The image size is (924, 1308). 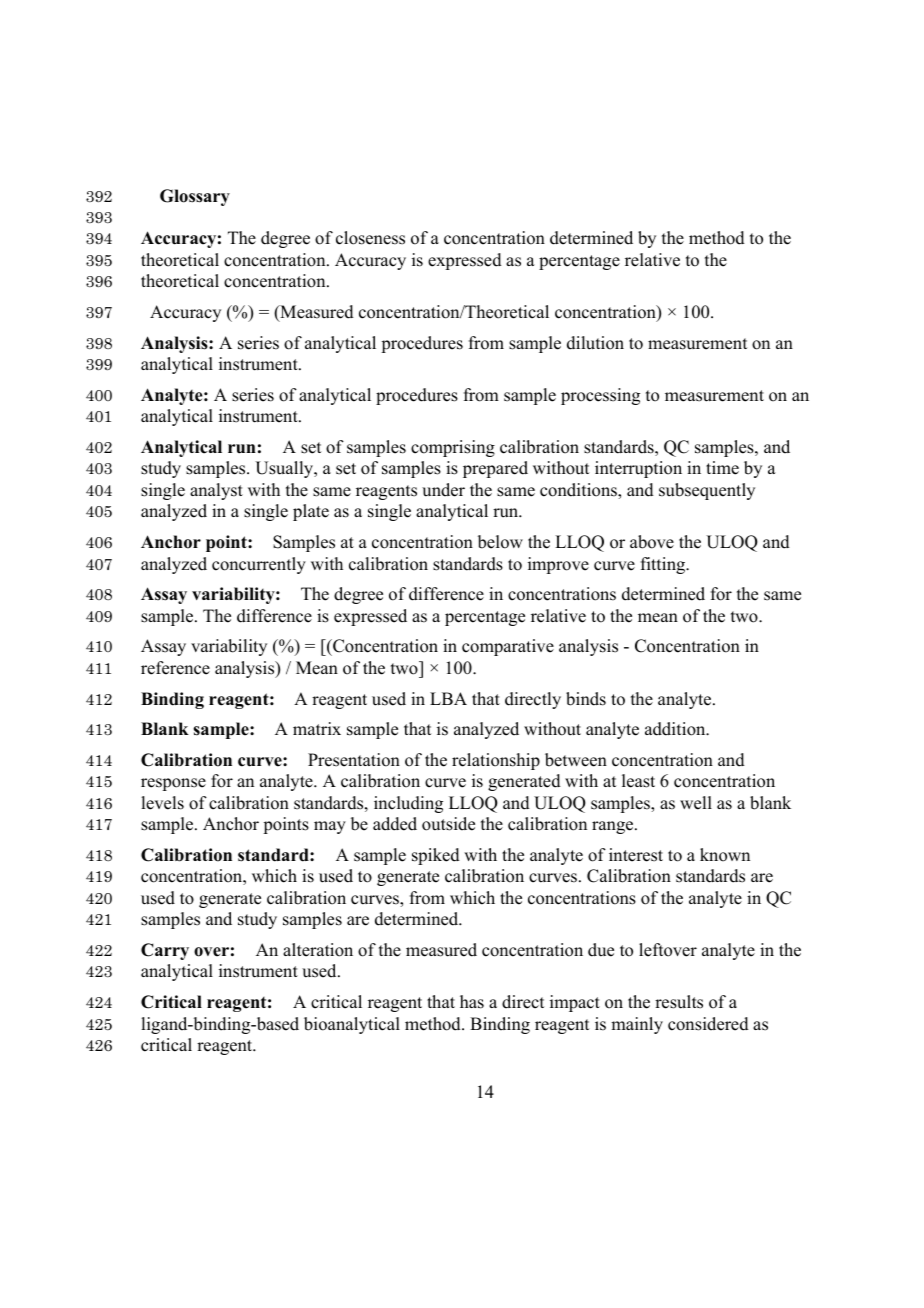 I want to click on closeness, so click(x=370, y=238).
